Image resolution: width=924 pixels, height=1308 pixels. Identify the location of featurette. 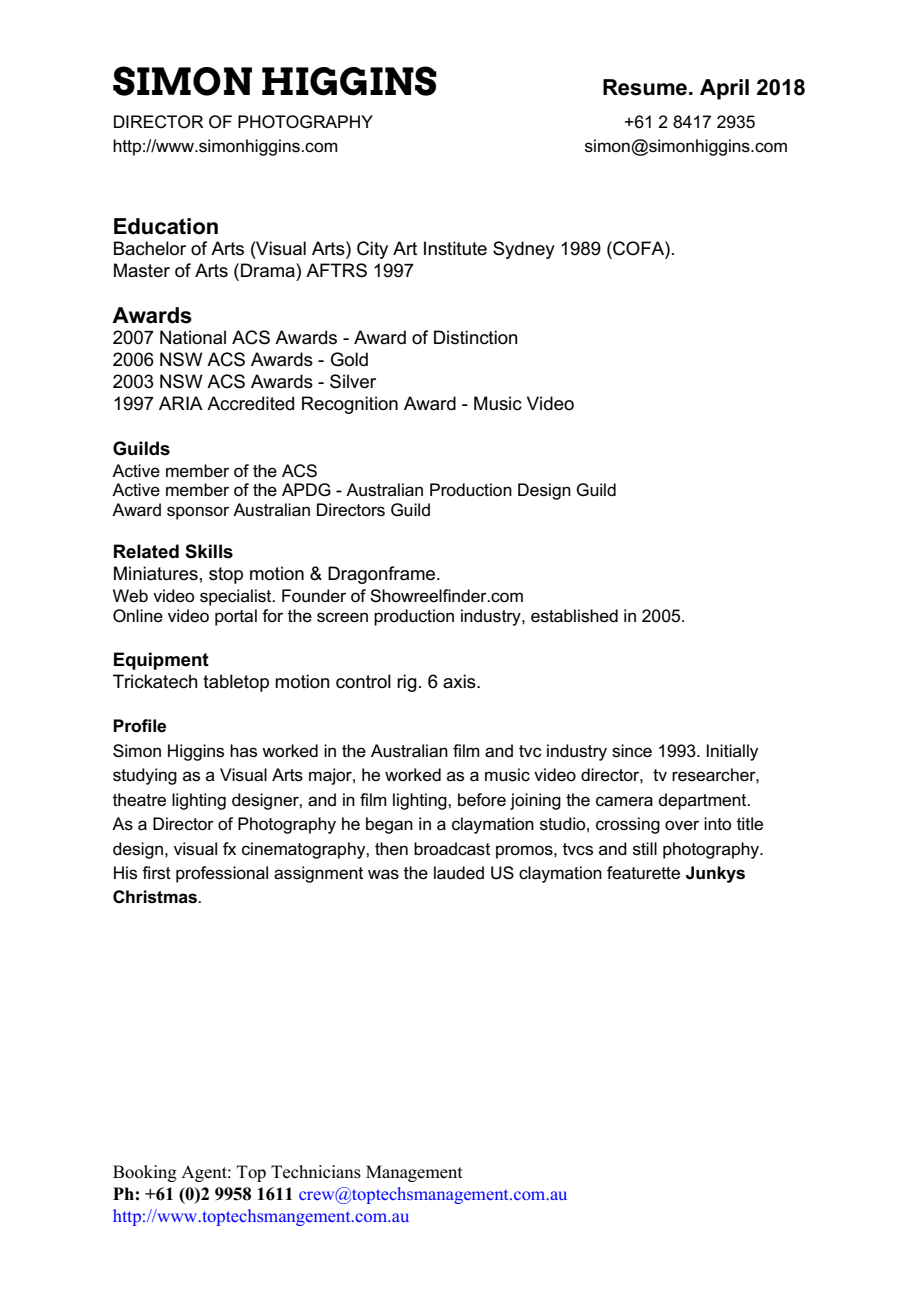
(643, 873).
